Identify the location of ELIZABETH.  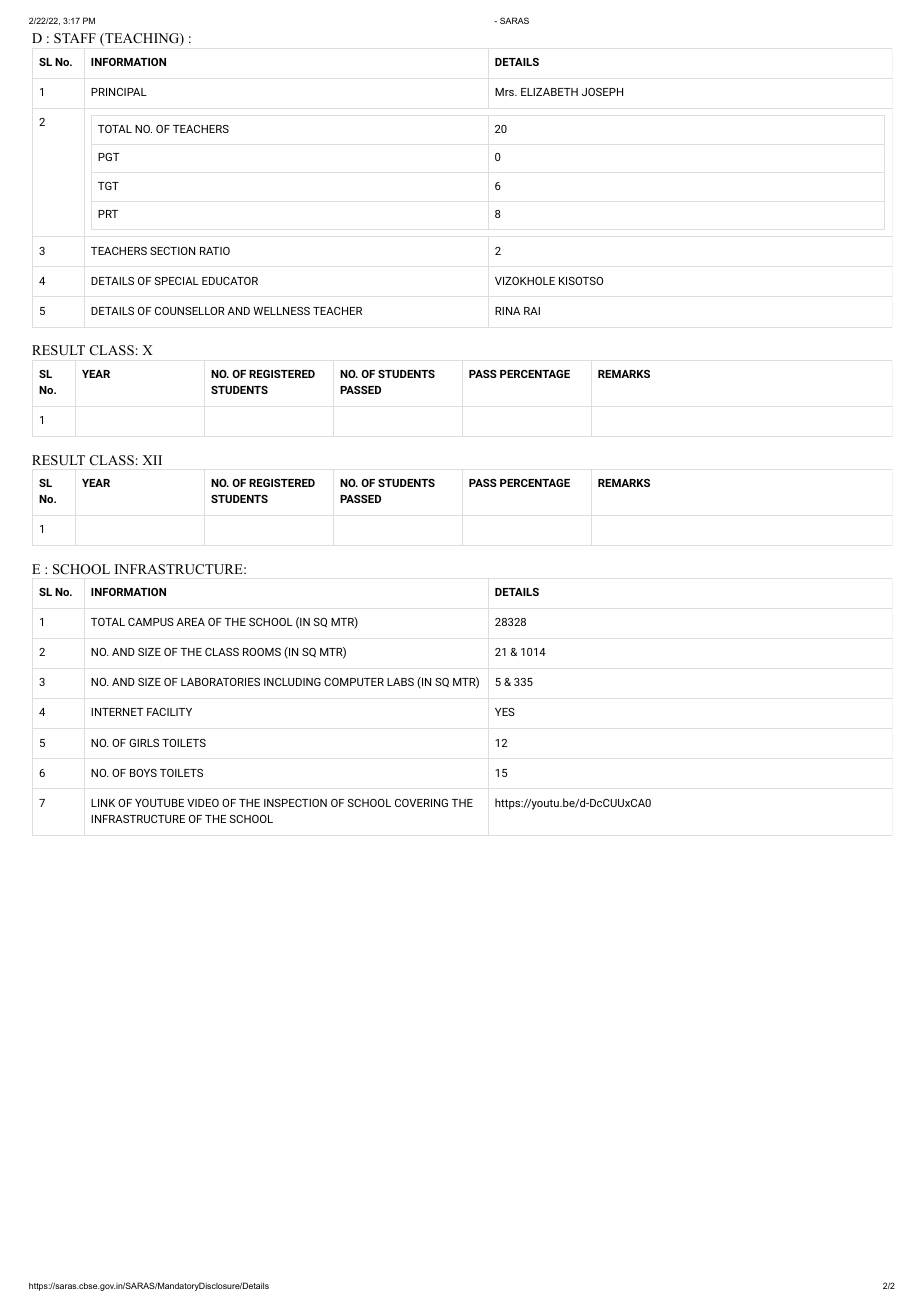
(549, 92).
